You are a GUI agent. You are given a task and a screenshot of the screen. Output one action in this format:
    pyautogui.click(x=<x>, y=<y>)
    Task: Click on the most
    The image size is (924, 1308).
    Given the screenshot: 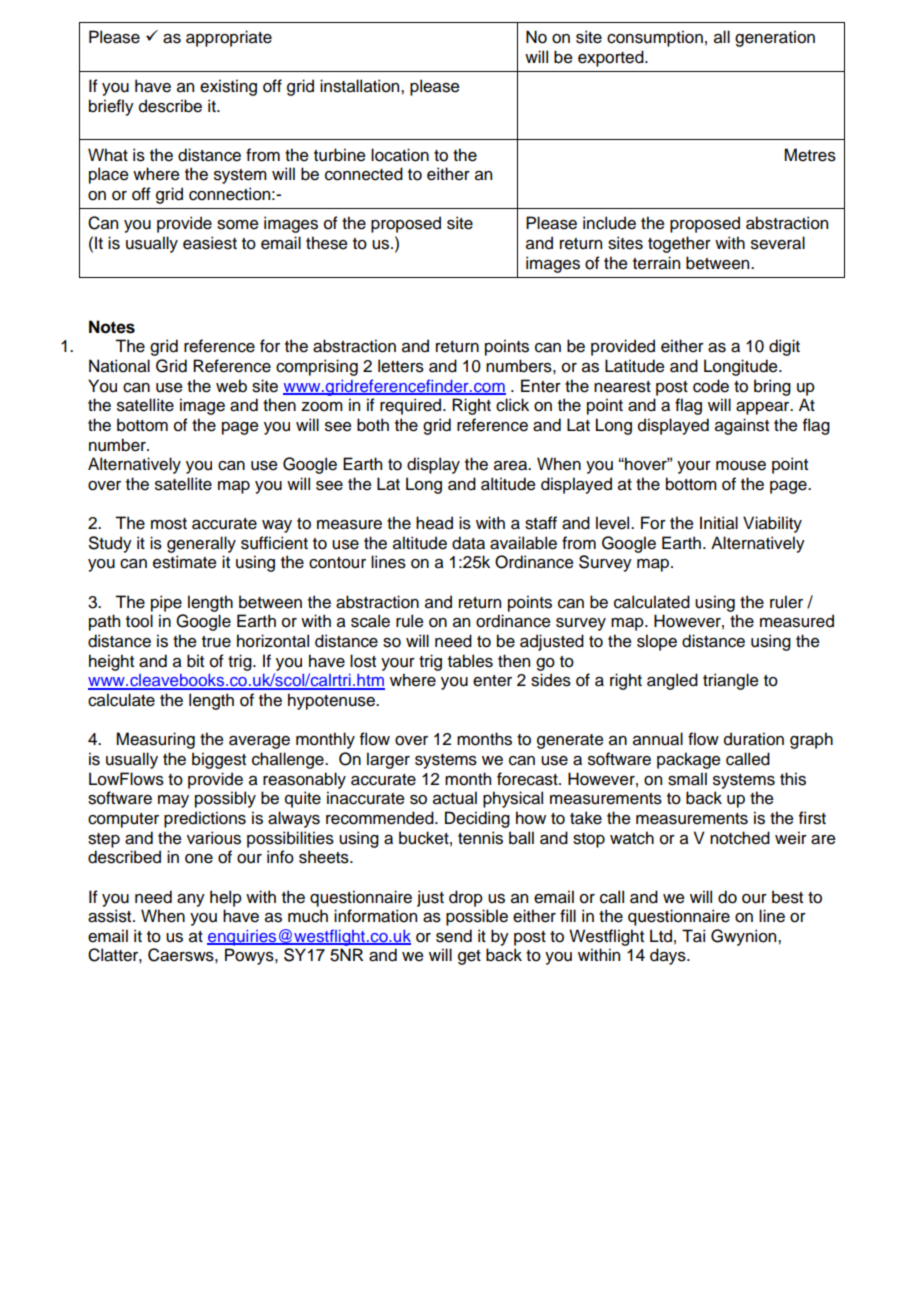 What is the action you would take?
    pyautogui.click(x=169, y=524)
